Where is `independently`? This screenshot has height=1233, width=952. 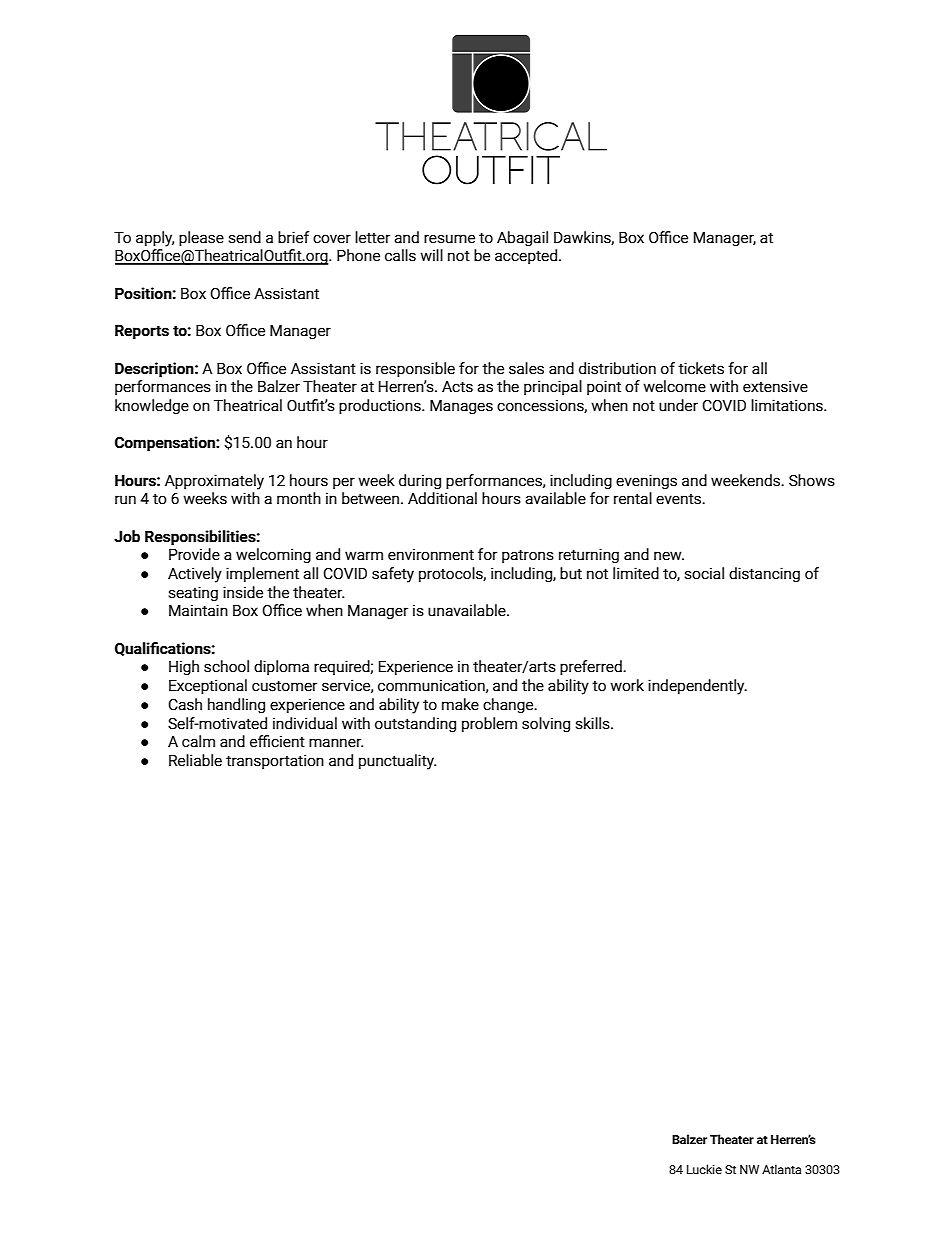
independently is located at coordinates (697, 687).
